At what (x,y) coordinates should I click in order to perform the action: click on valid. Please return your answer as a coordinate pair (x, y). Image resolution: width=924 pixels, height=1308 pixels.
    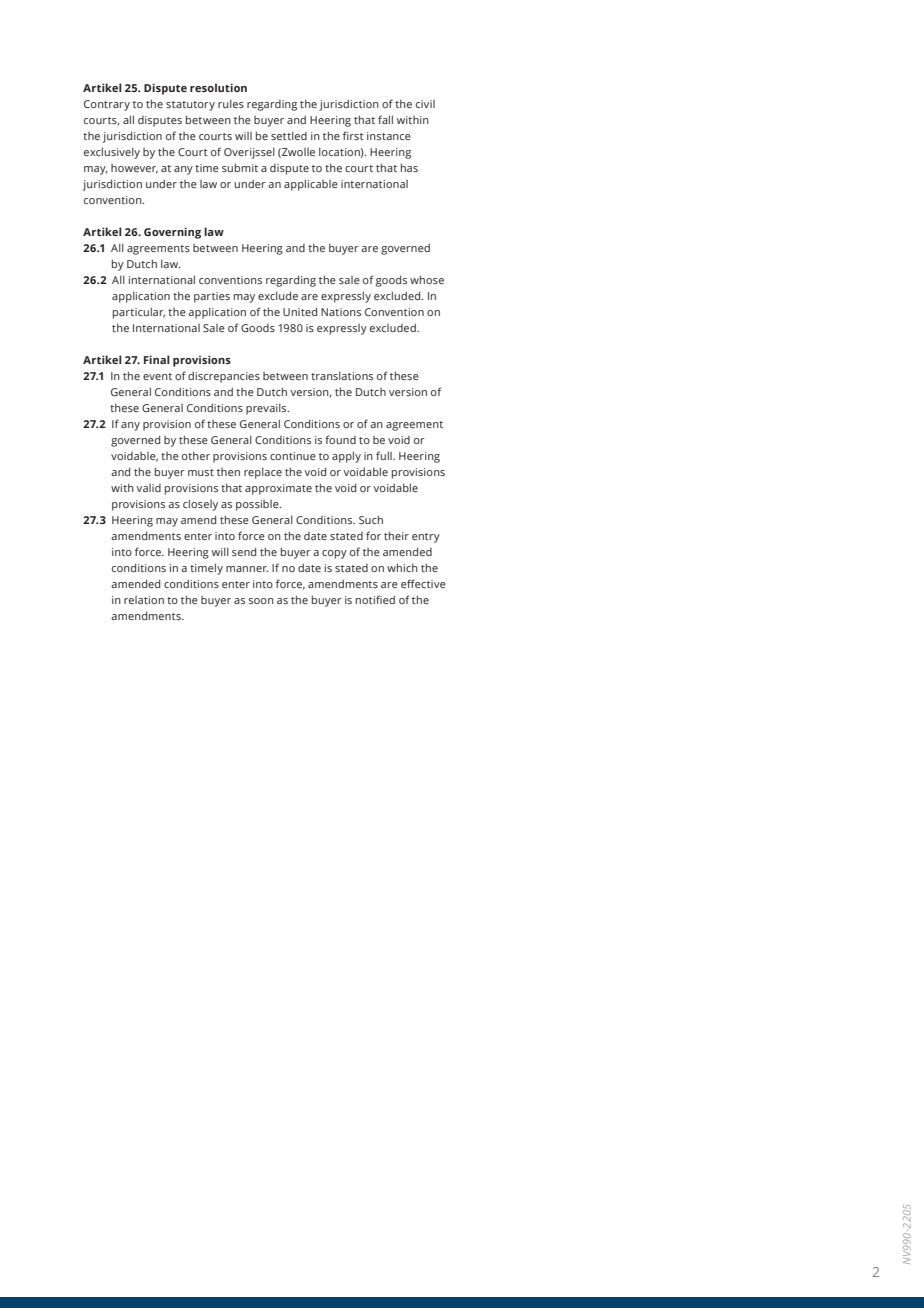
    Looking at the image, I should click on (148, 488).
